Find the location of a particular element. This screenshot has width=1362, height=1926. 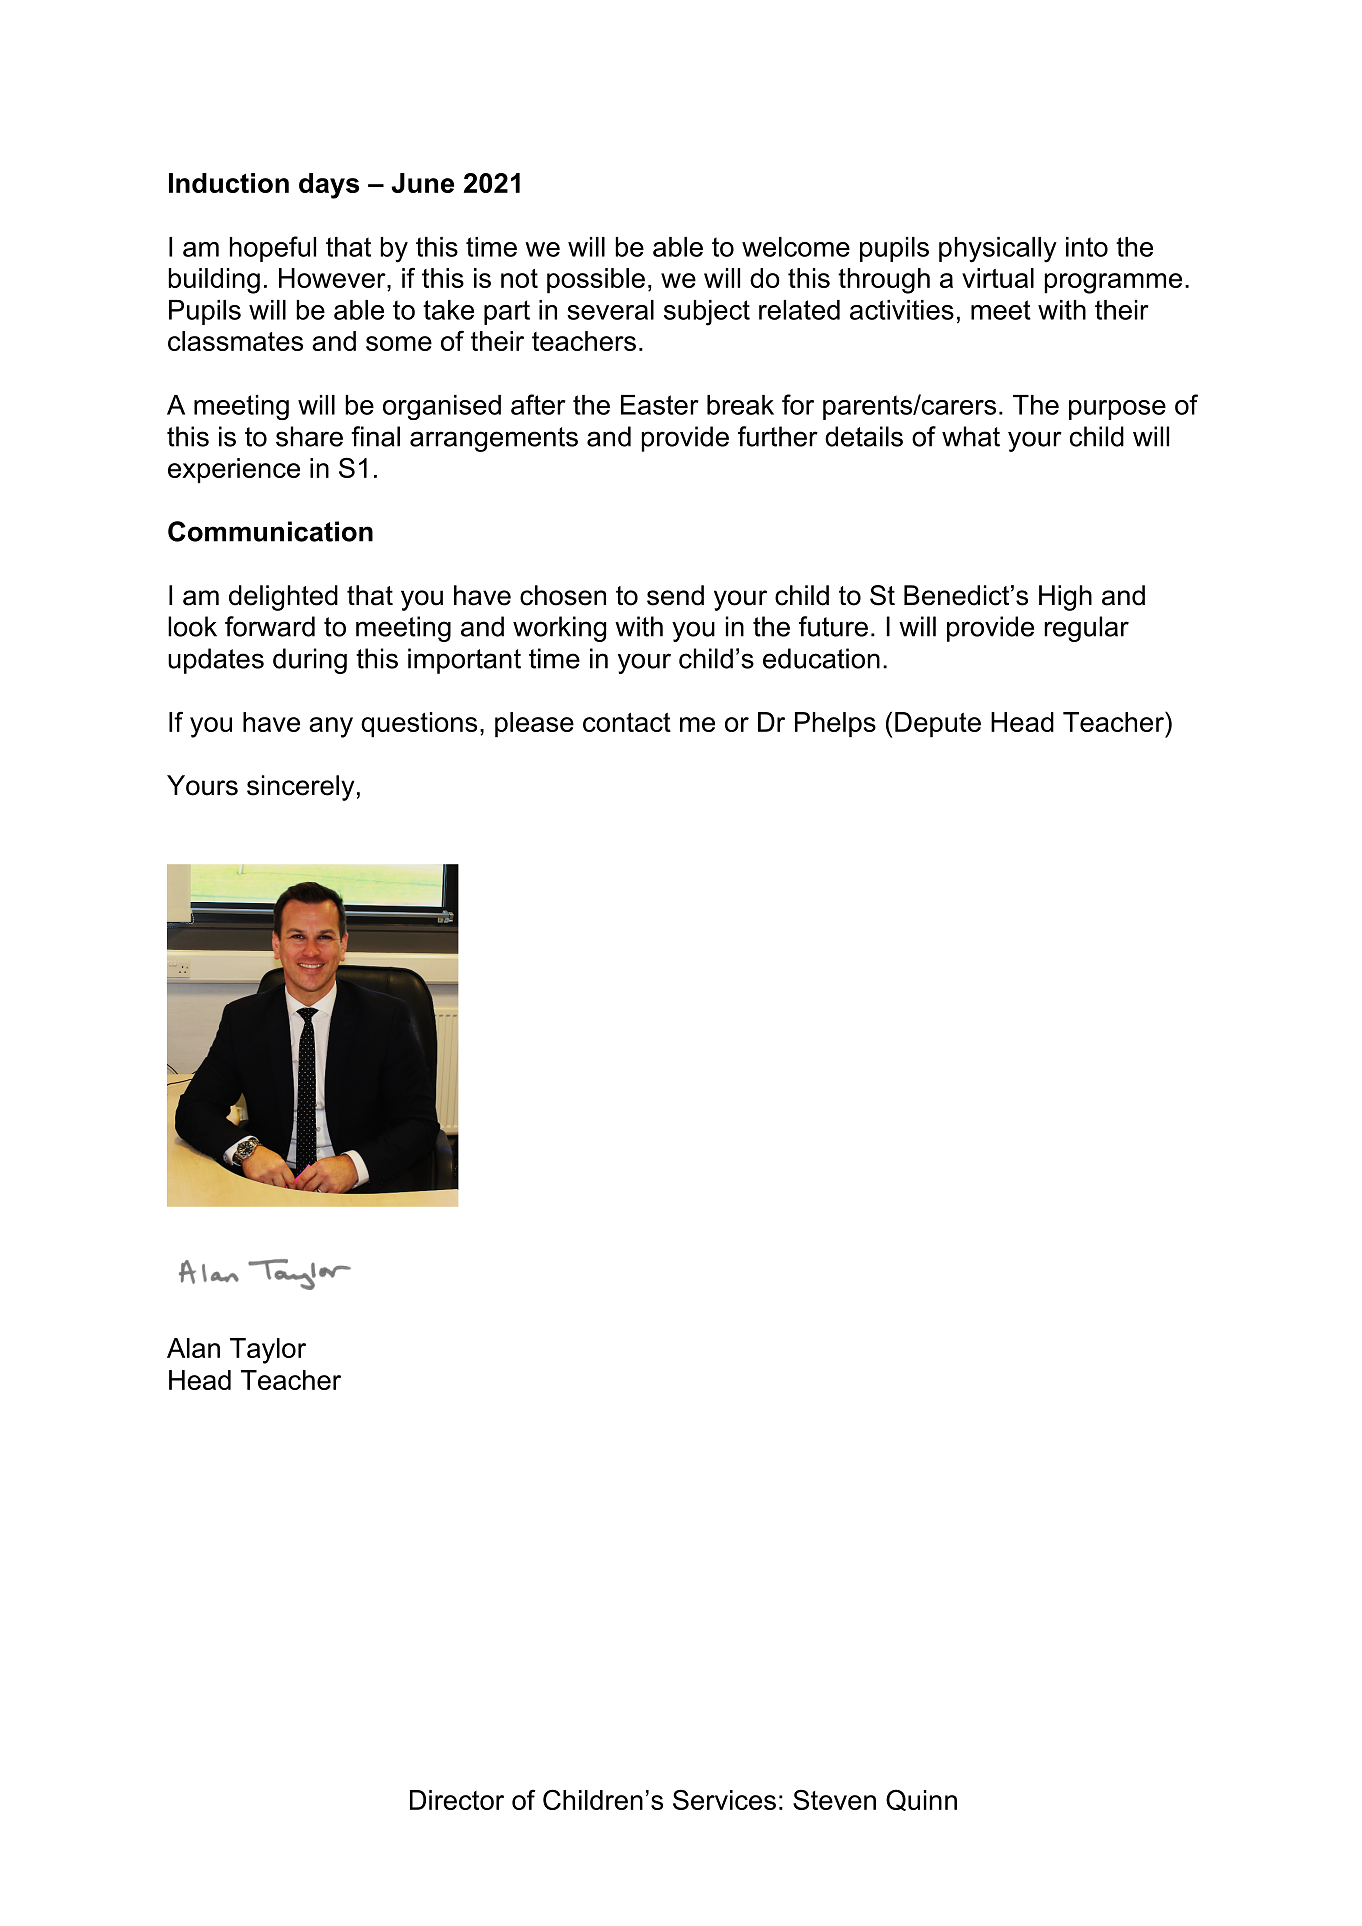

contact is located at coordinates (627, 722).
